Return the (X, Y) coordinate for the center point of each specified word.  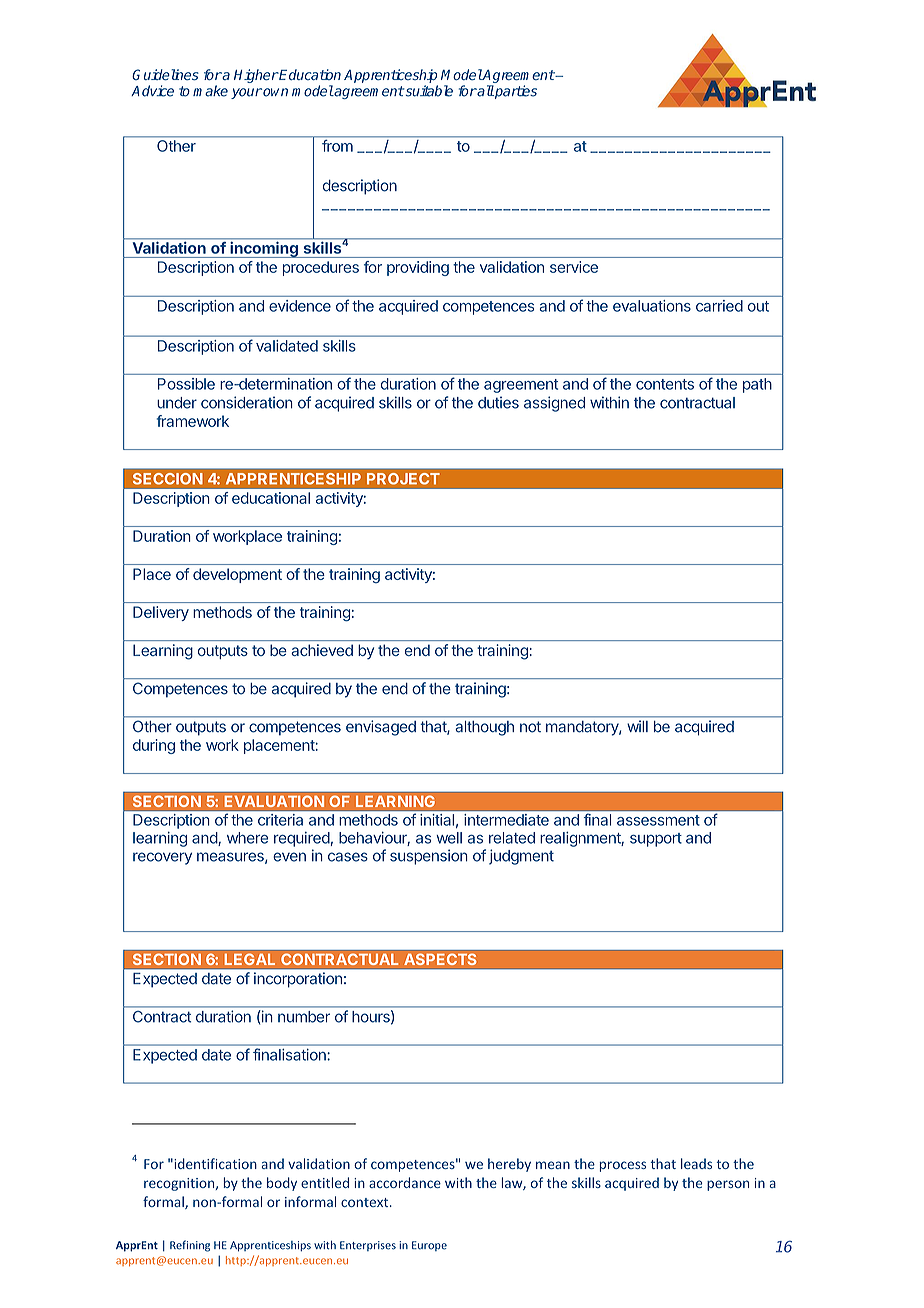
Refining (190, 1246)
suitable (428, 91)
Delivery (161, 613)
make (210, 91)
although (485, 728)
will (638, 726)
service (574, 267)
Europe (429, 1246)
